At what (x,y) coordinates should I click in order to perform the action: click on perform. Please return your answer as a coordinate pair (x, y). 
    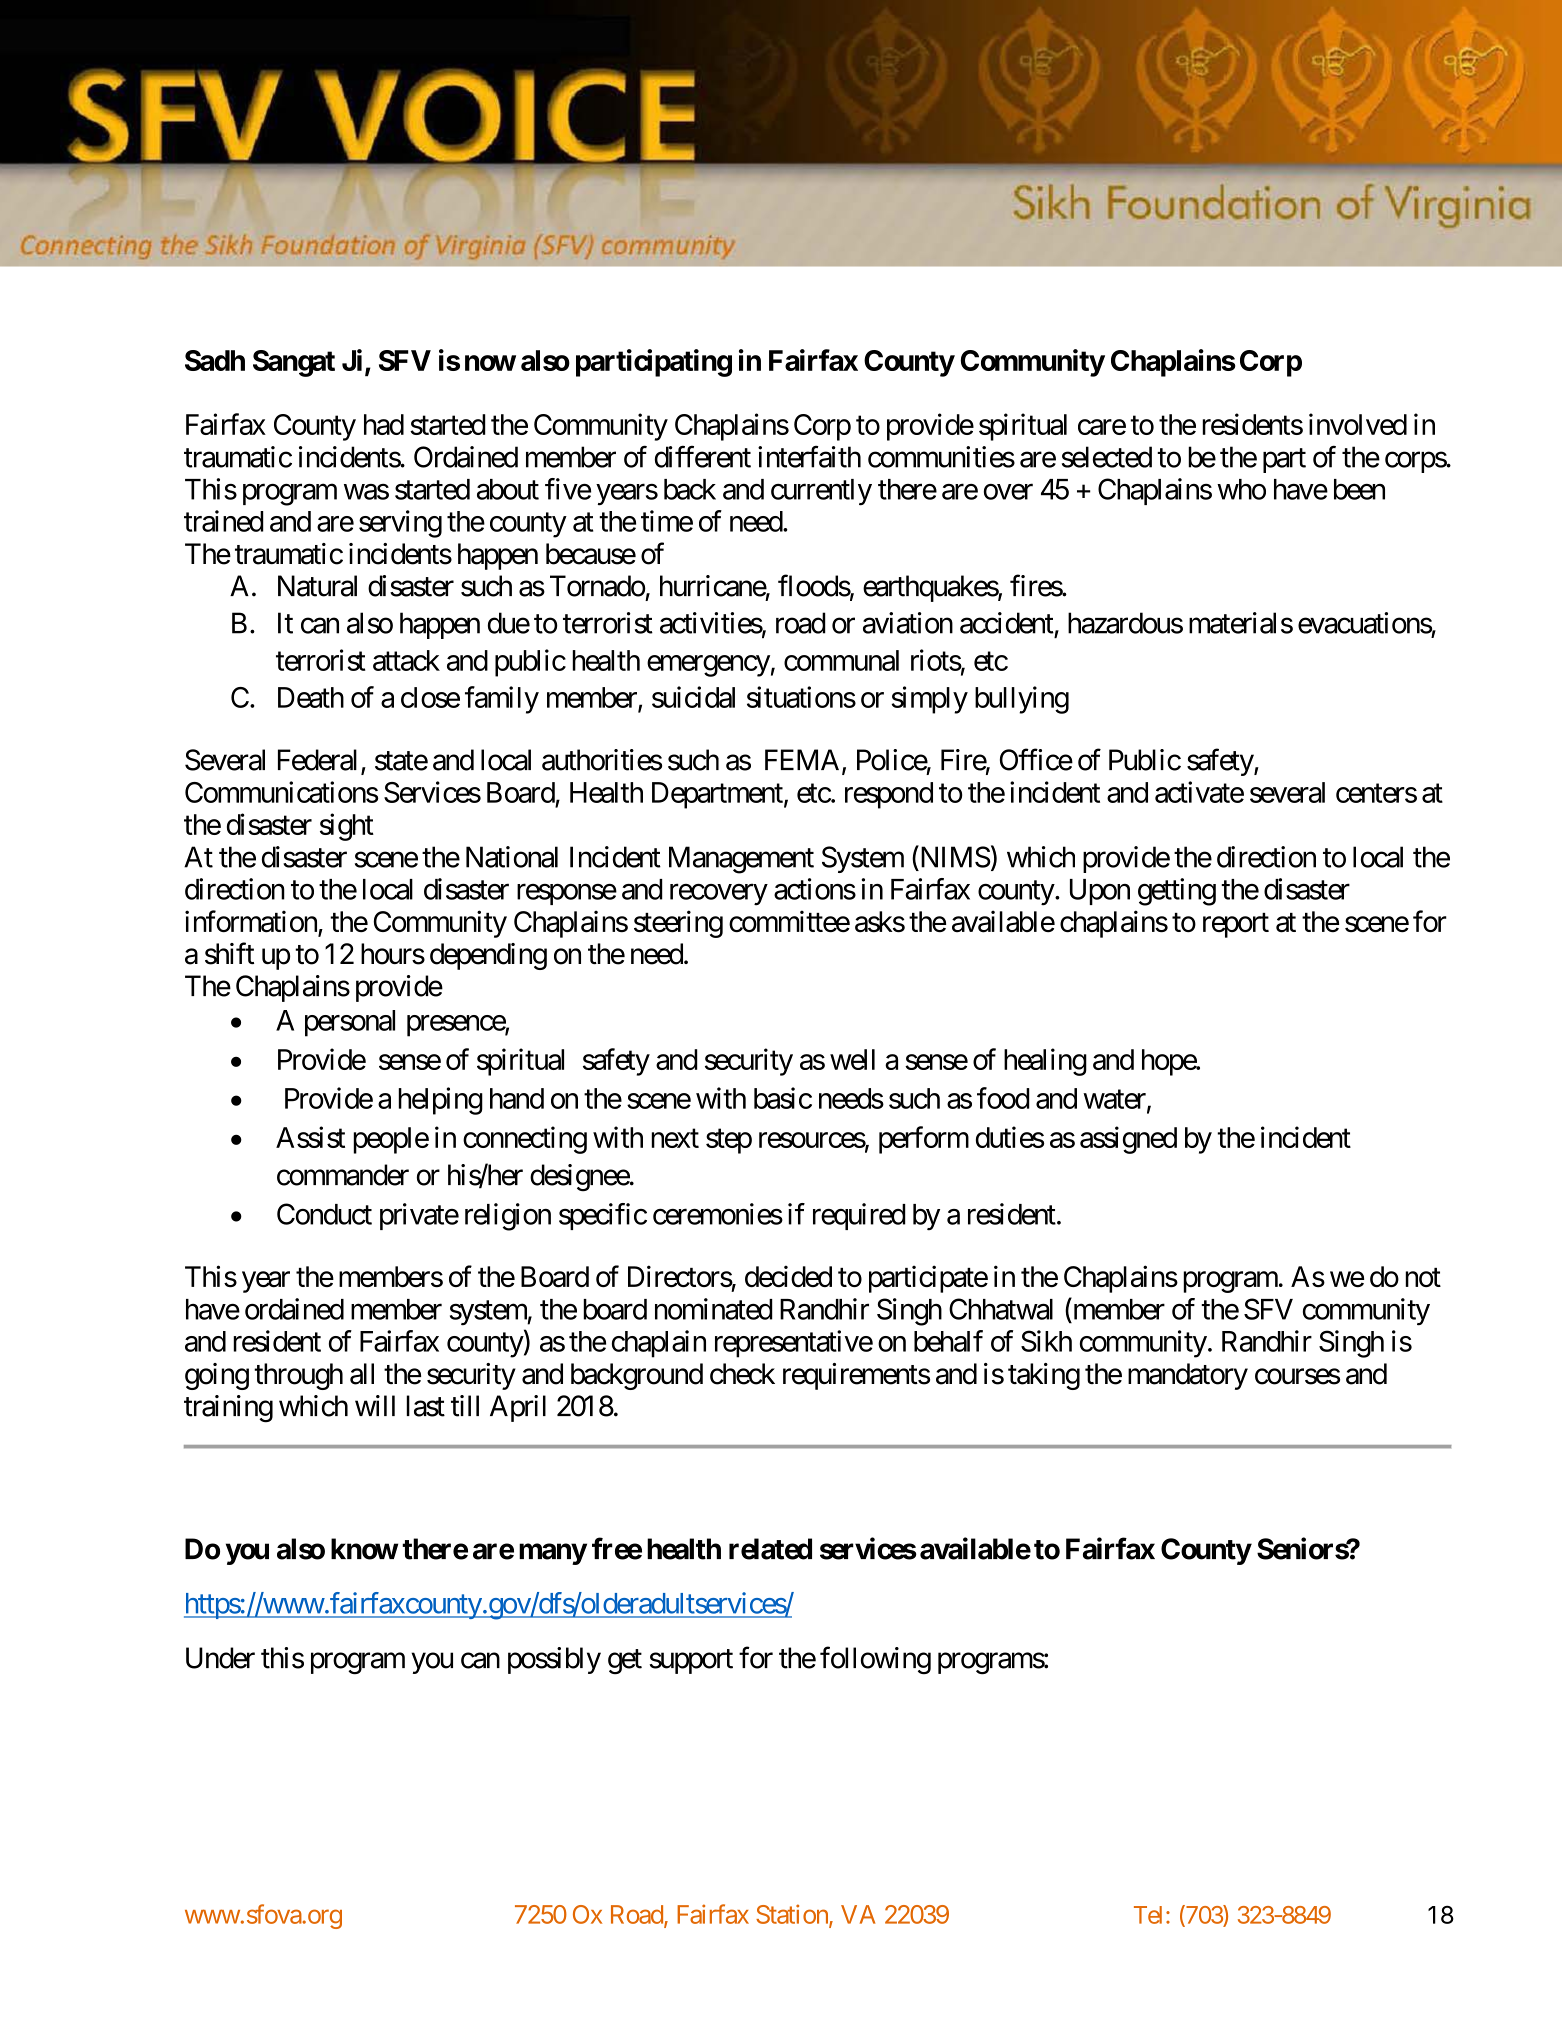
    Looking at the image, I should click on (924, 1140).
